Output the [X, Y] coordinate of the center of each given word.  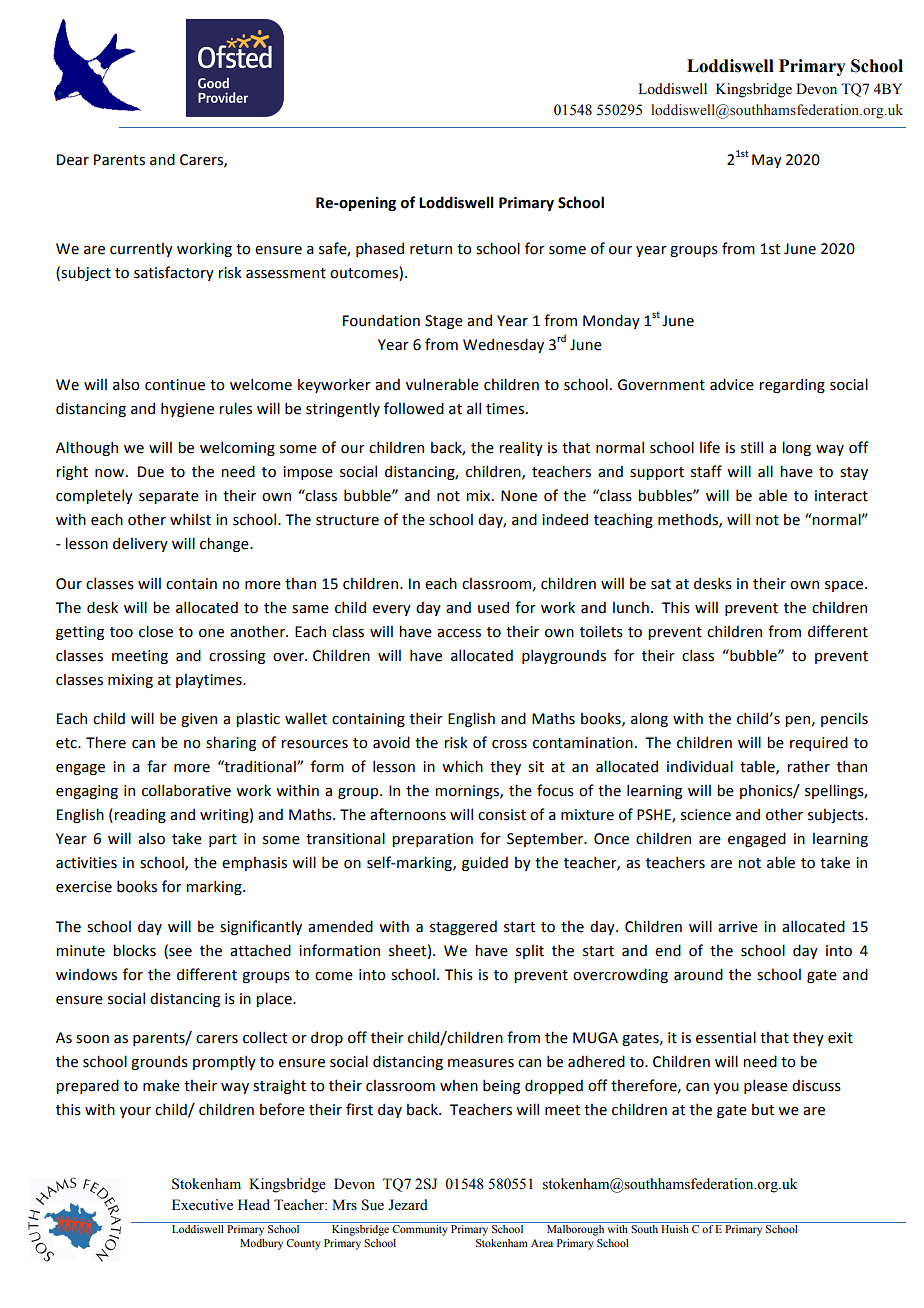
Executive [202, 1205]
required [819, 743]
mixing [130, 681]
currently [141, 250]
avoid [391, 742]
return [431, 249]
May [767, 161]
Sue [373, 1205]
